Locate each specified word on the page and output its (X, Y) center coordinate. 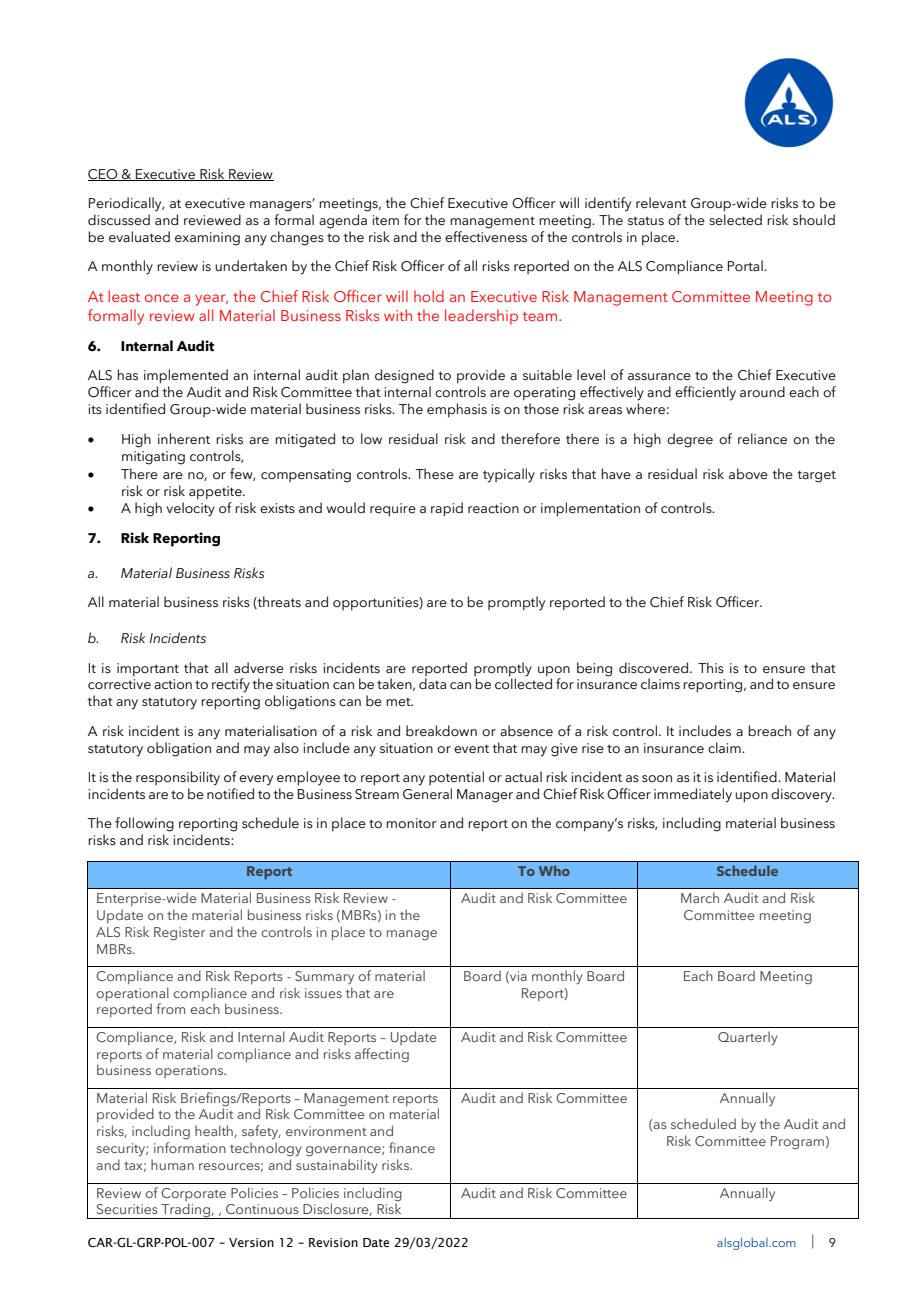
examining (207, 239)
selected (735, 220)
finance (412, 1147)
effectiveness (486, 237)
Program (797, 1143)
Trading (185, 1211)
